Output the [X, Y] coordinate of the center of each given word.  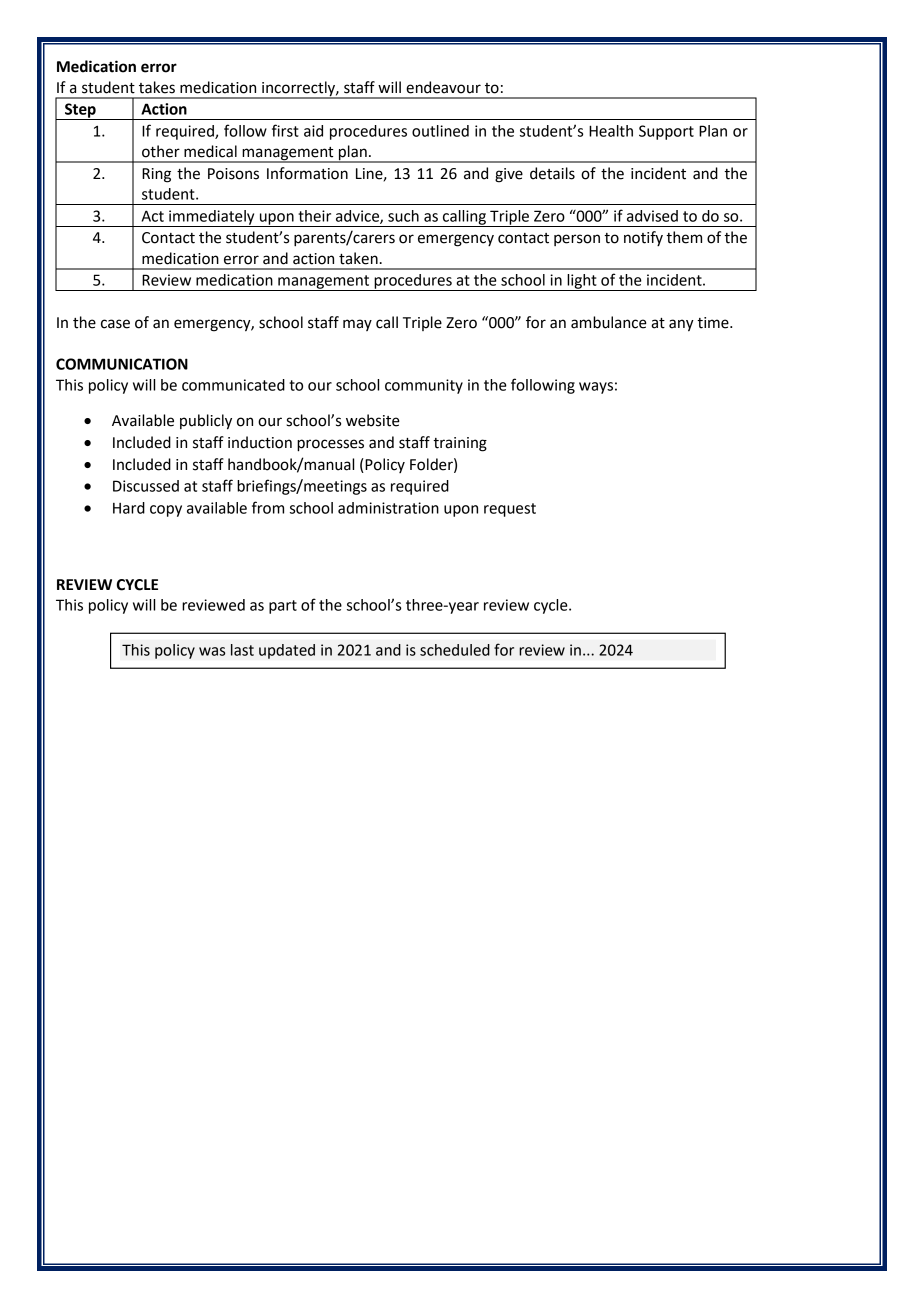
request [510, 510]
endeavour [443, 87]
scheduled [455, 650]
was [212, 651]
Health [611, 131]
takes [157, 87]
